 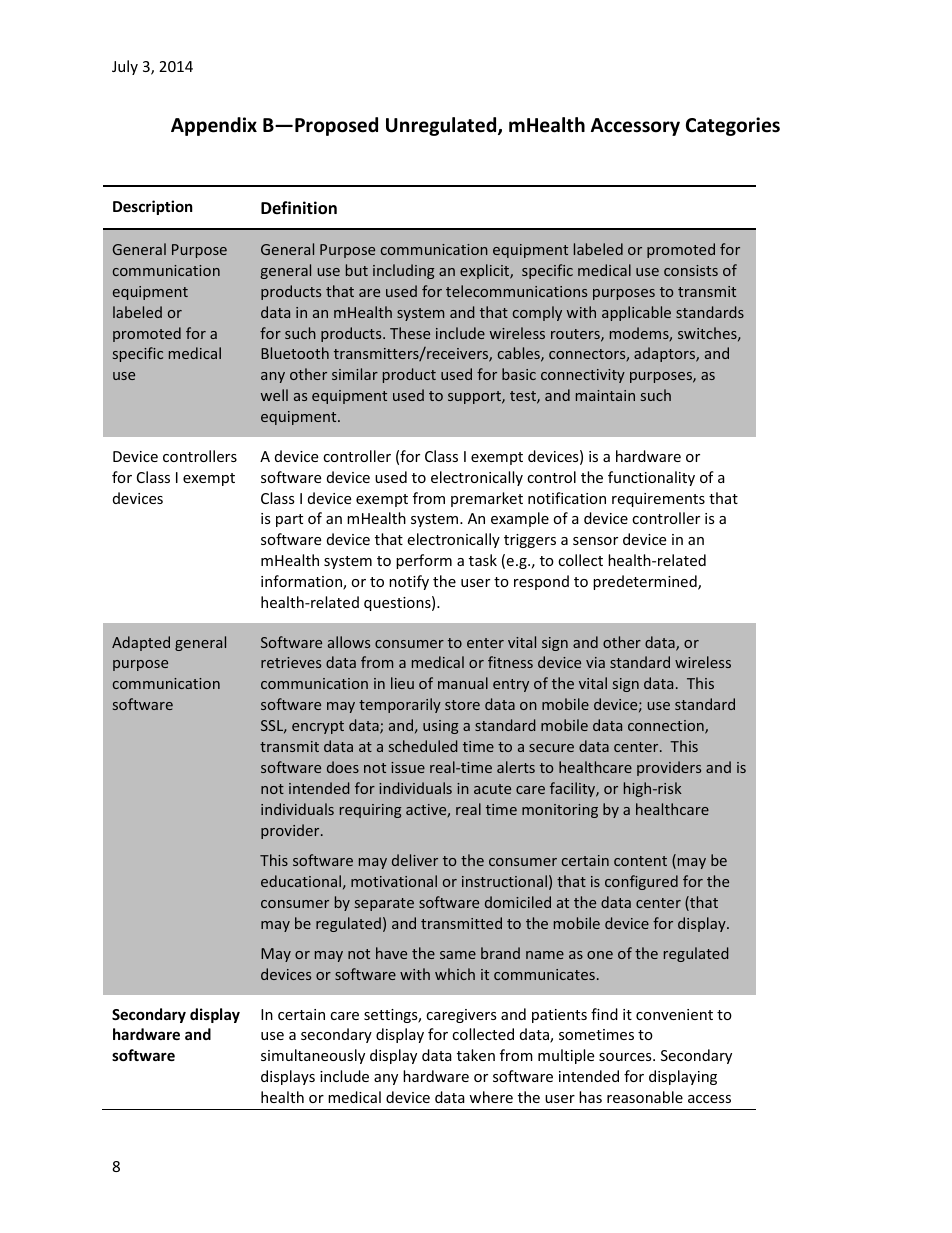 What do you see at coordinates (313, 1056) in the document?
I see `simultaneously` at bounding box center [313, 1056].
